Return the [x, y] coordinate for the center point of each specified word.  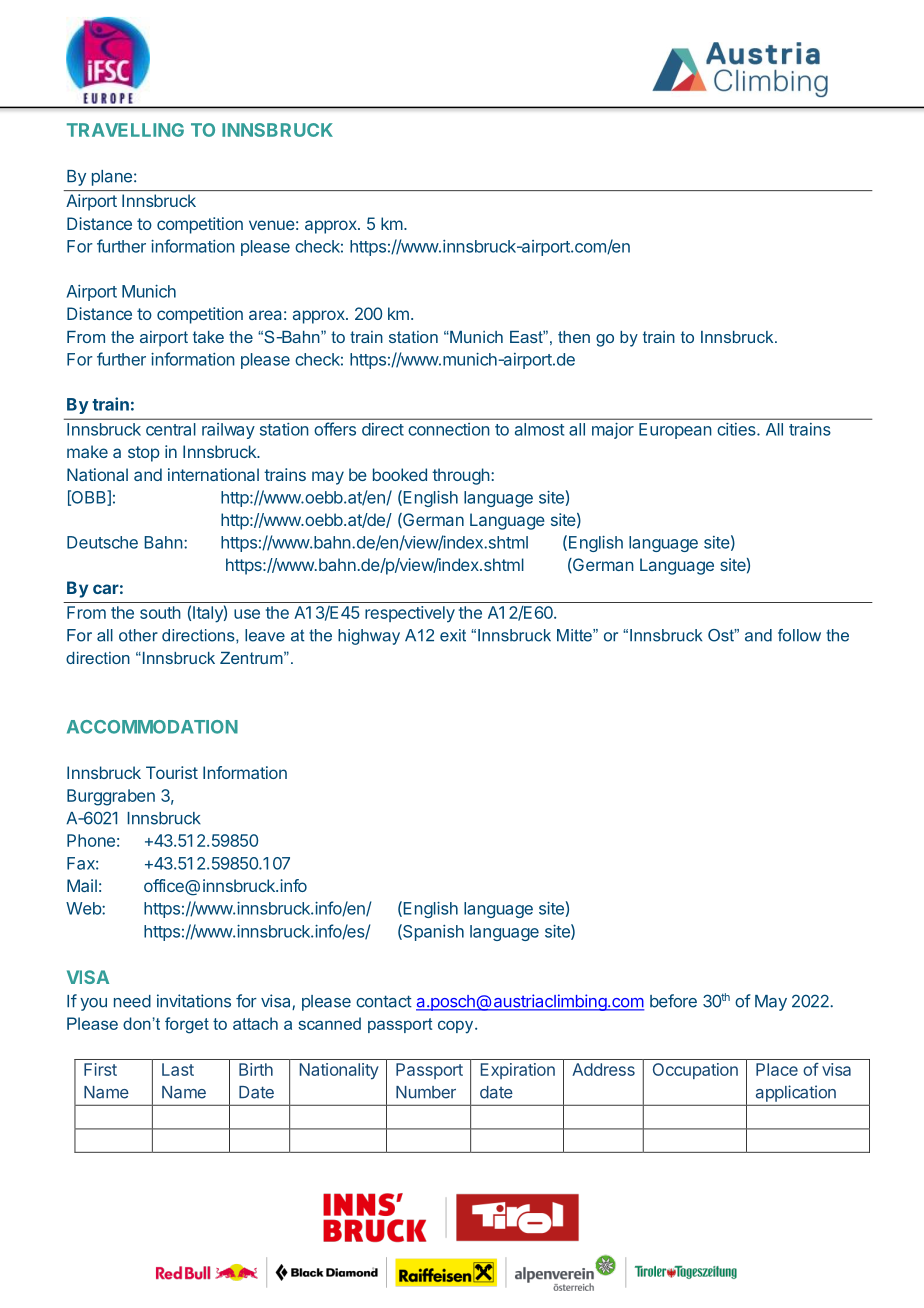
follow [799, 635]
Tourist [172, 772]
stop [144, 454]
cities [737, 429]
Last [178, 1069]
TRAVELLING [125, 130]
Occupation [695, 1071]
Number [426, 1092]
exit [453, 635]
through [461, 476]
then [574, 337]
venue [272, 225]
